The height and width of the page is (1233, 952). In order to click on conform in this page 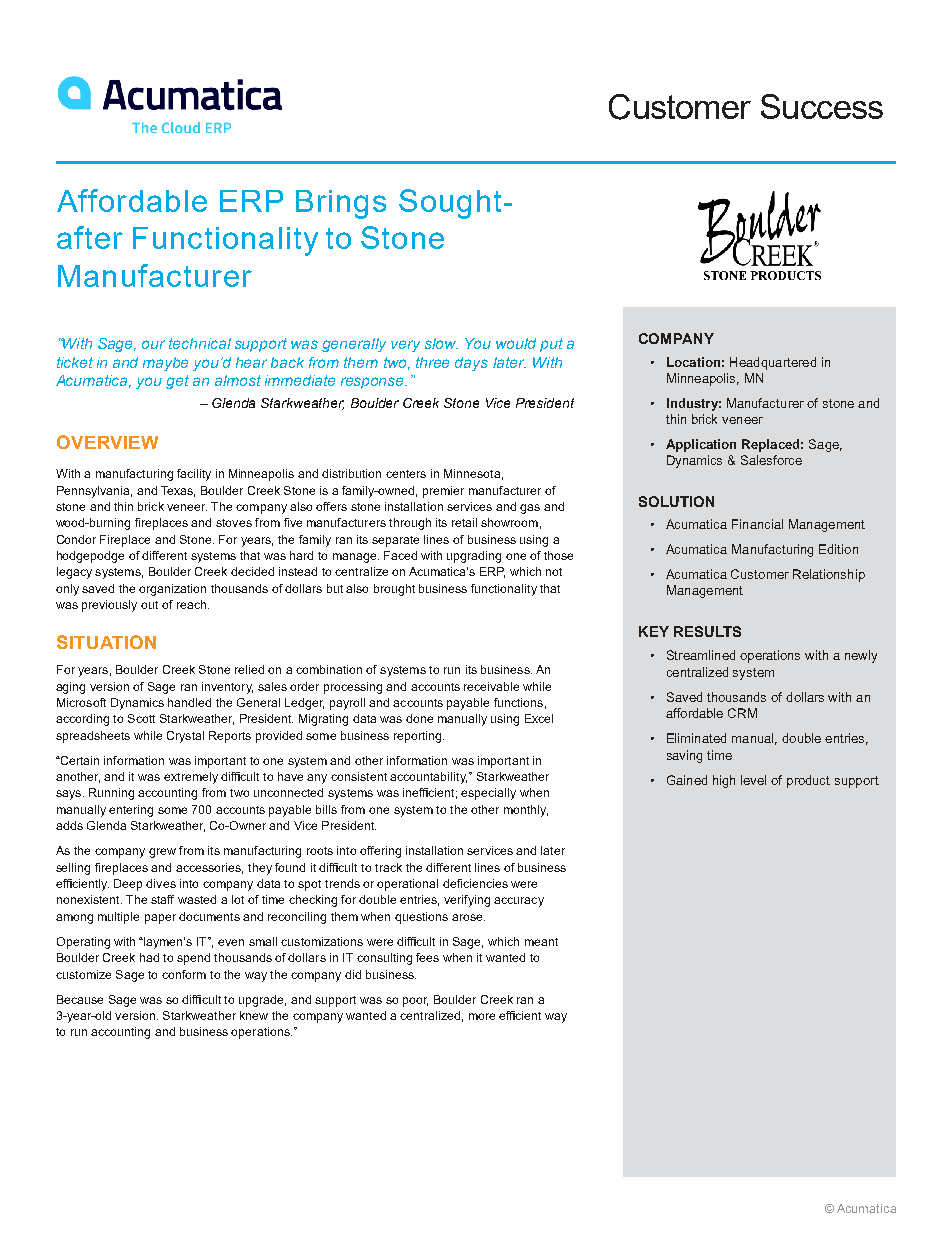, I will do `click(184, 974)`.
